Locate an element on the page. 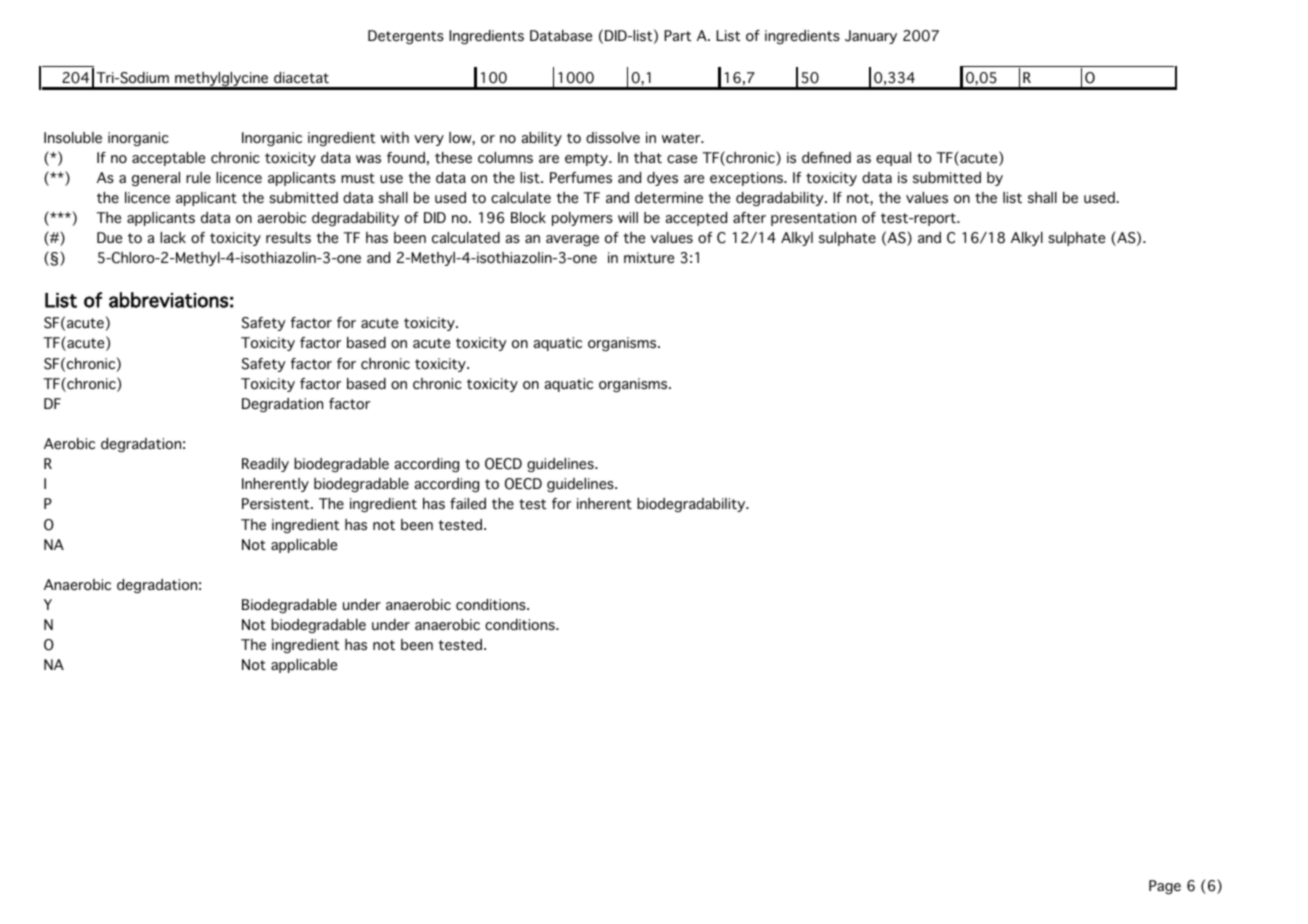  mixture is located at coordinates (649, 257).
